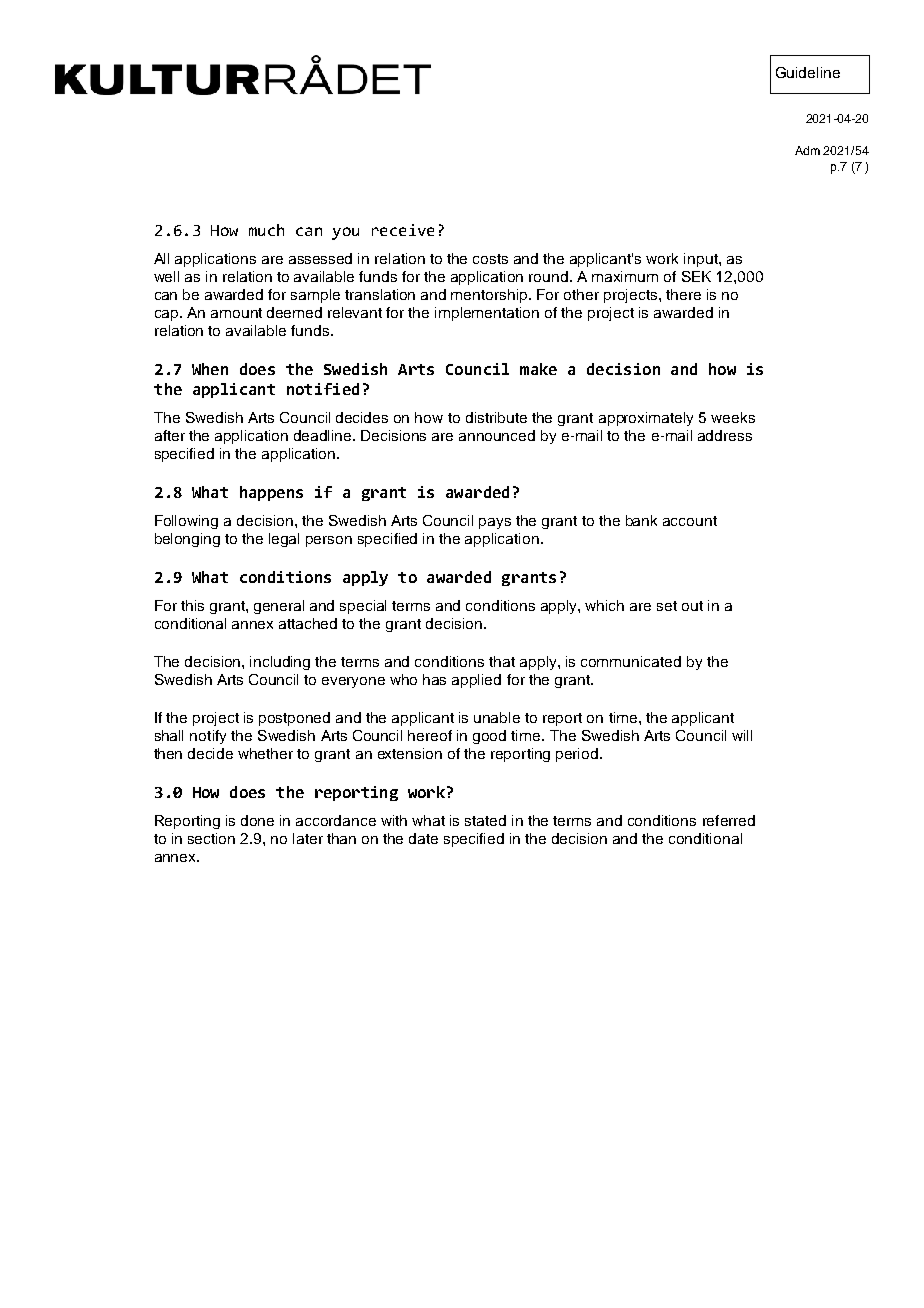  What do you see at coordinates (683, 294) in the document?
I see `there` at bounding box center [683, 294].
